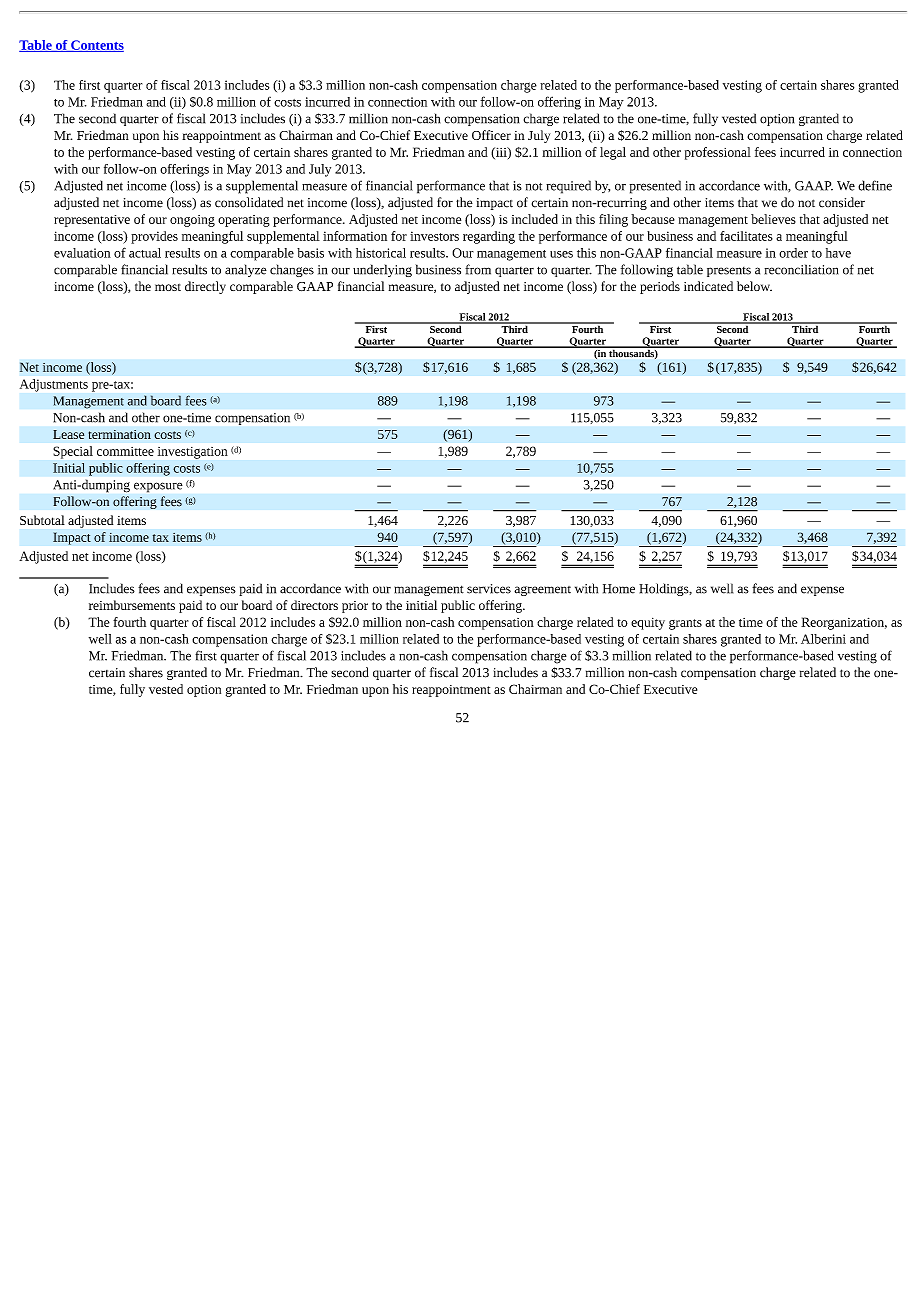 Image resolution: width=924 pixels, height=1308 pixels. What do you see at coordinates (489, 589) in the page?
I see `services` at bounding box center [489, 589].
